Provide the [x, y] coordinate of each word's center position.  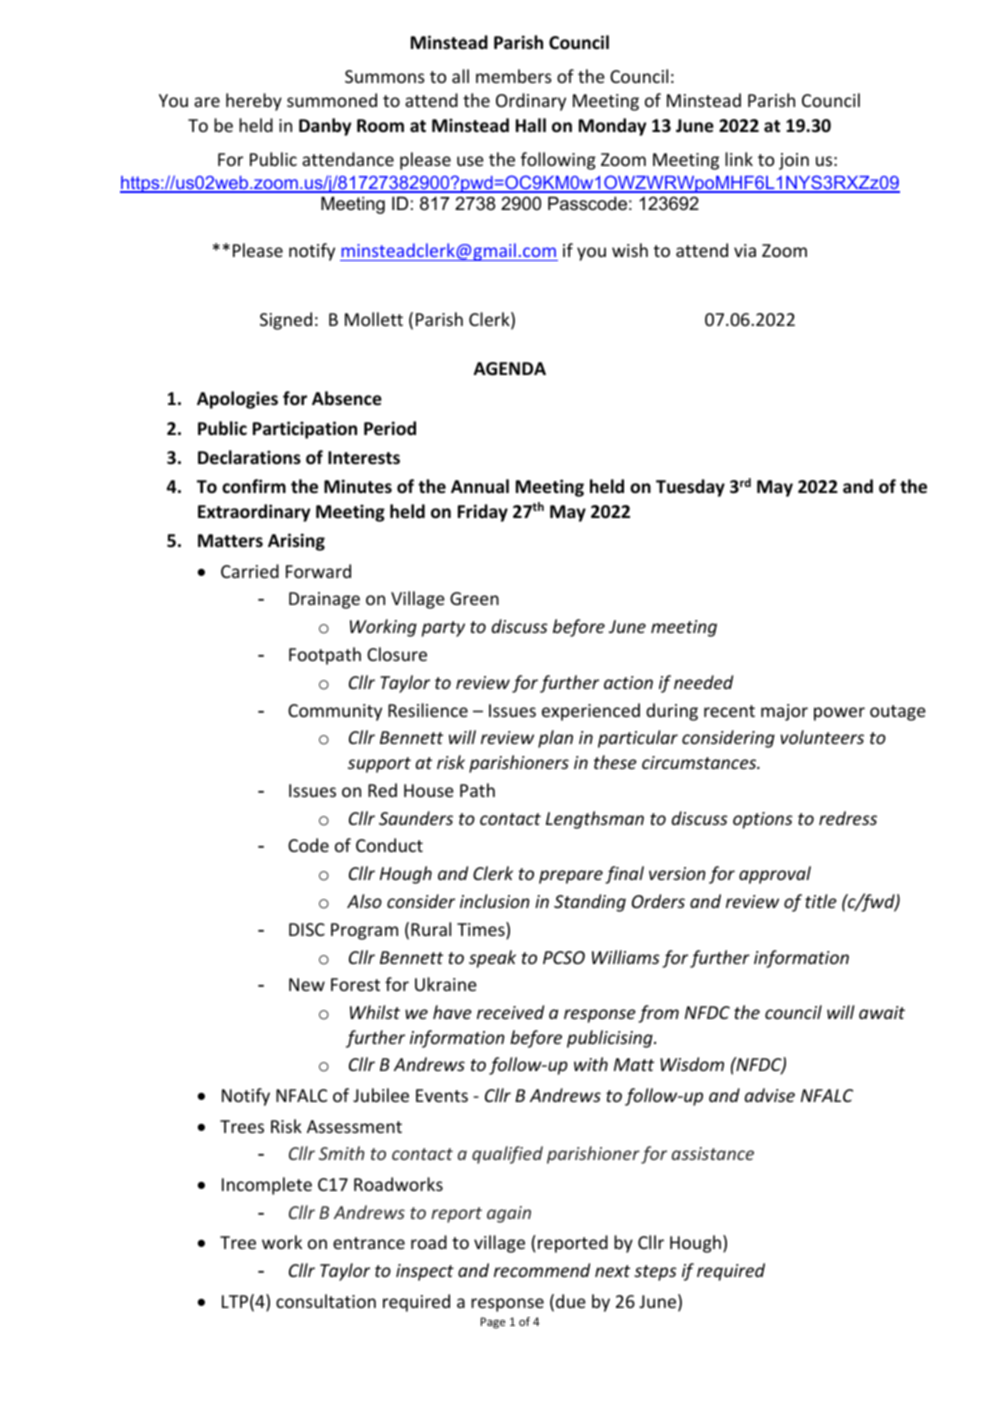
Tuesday [690, 488]
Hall [531, 125]
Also [364, 901]
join [794, 161]
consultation [326, 1301]
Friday [483, 513]
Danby [325, 127]
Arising [296, 542]
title [821, 901]
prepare [571, 877]
